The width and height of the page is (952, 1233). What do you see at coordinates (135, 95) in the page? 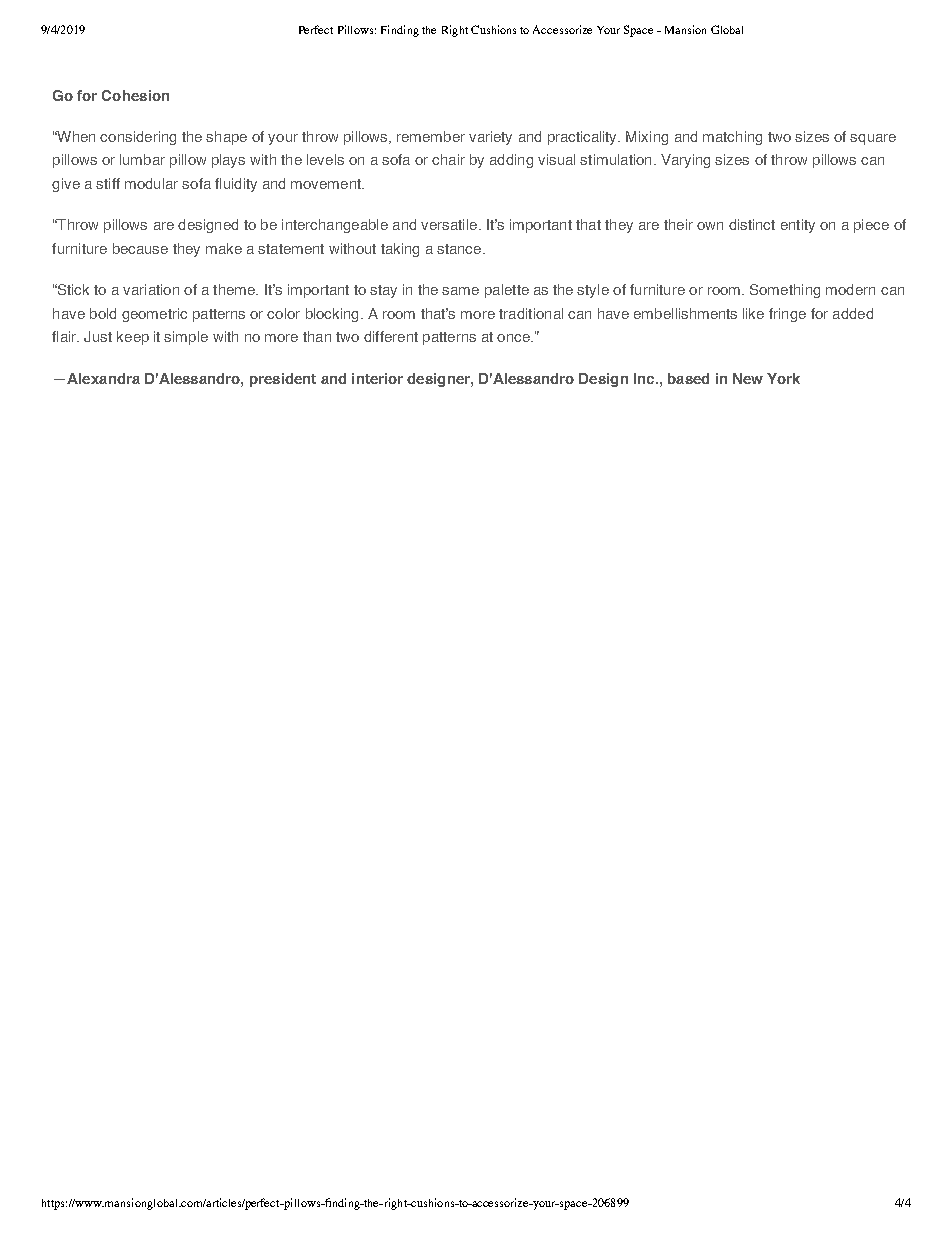
I see `Cohesion` at bounding box center [135, 95].
